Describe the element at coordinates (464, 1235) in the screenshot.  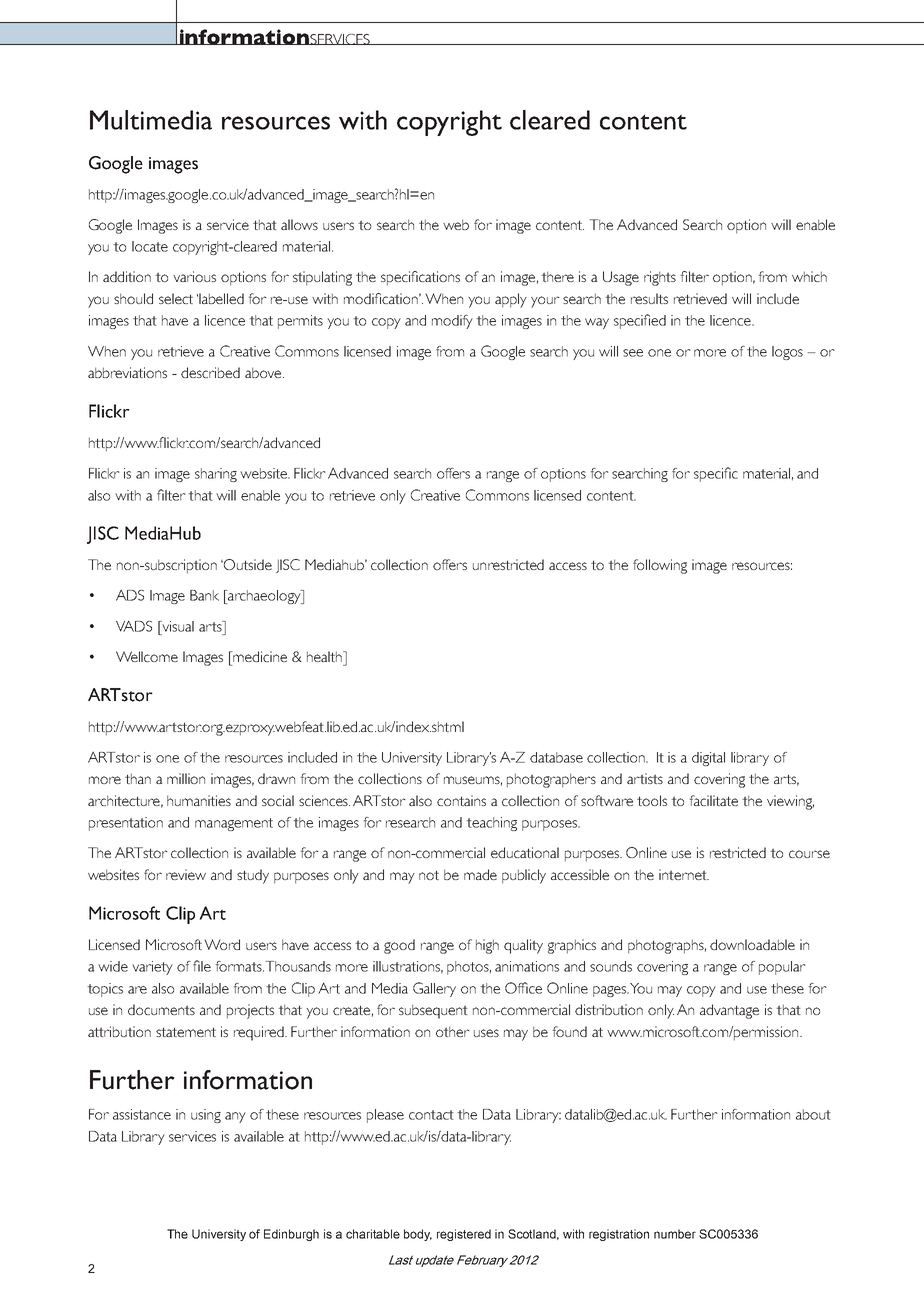
I see `registered` at that location.
